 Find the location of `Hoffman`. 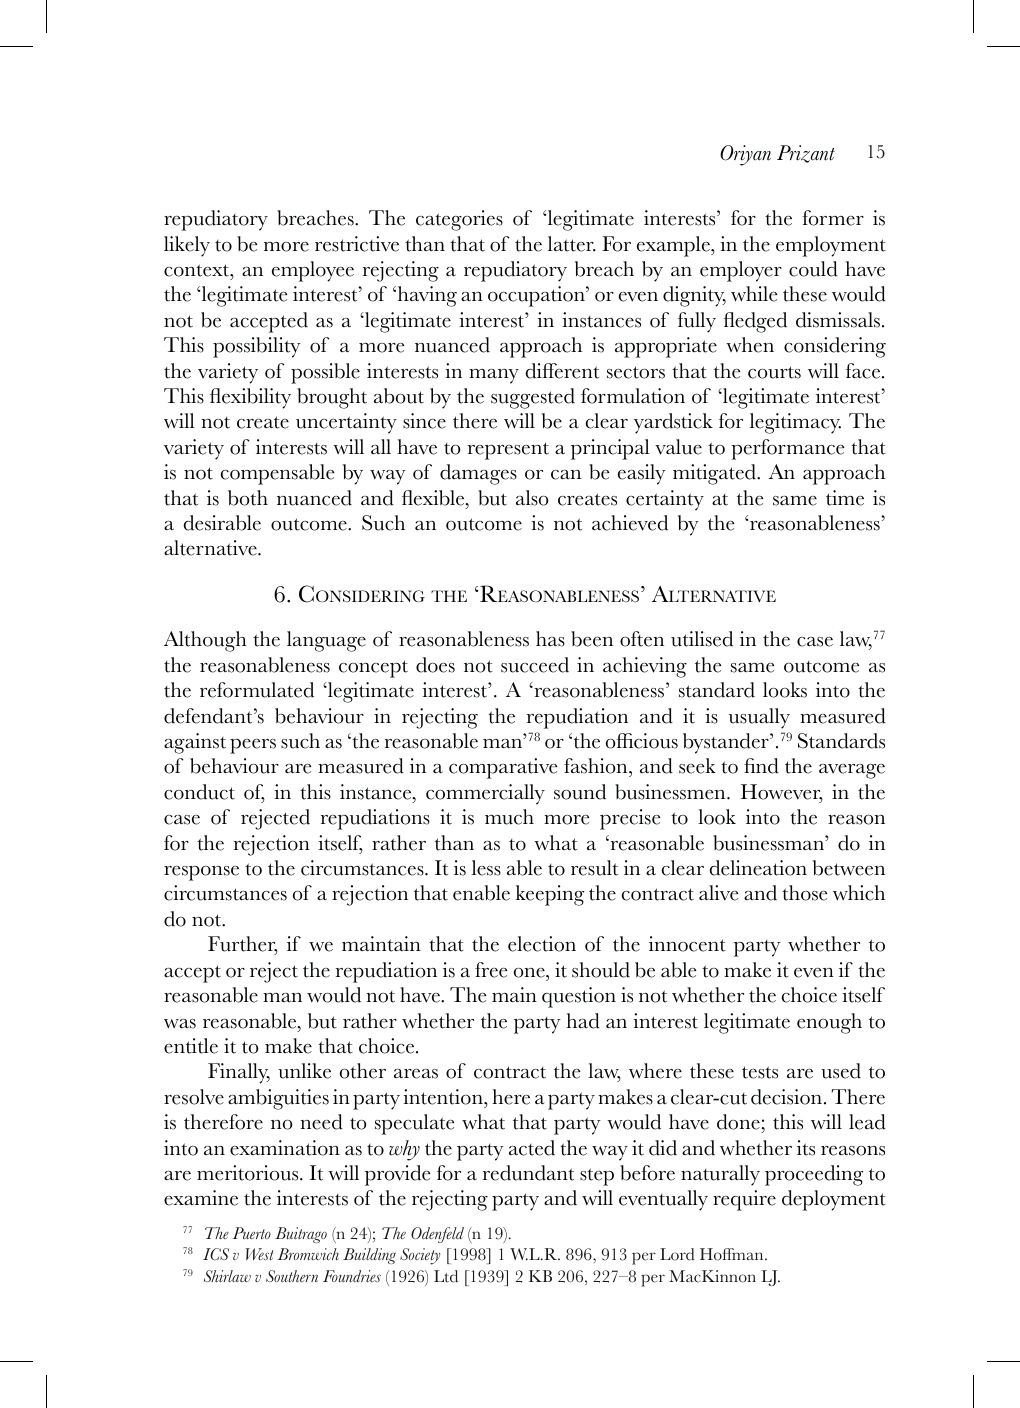

Hoffman is located at coordinates (733, 1254).
